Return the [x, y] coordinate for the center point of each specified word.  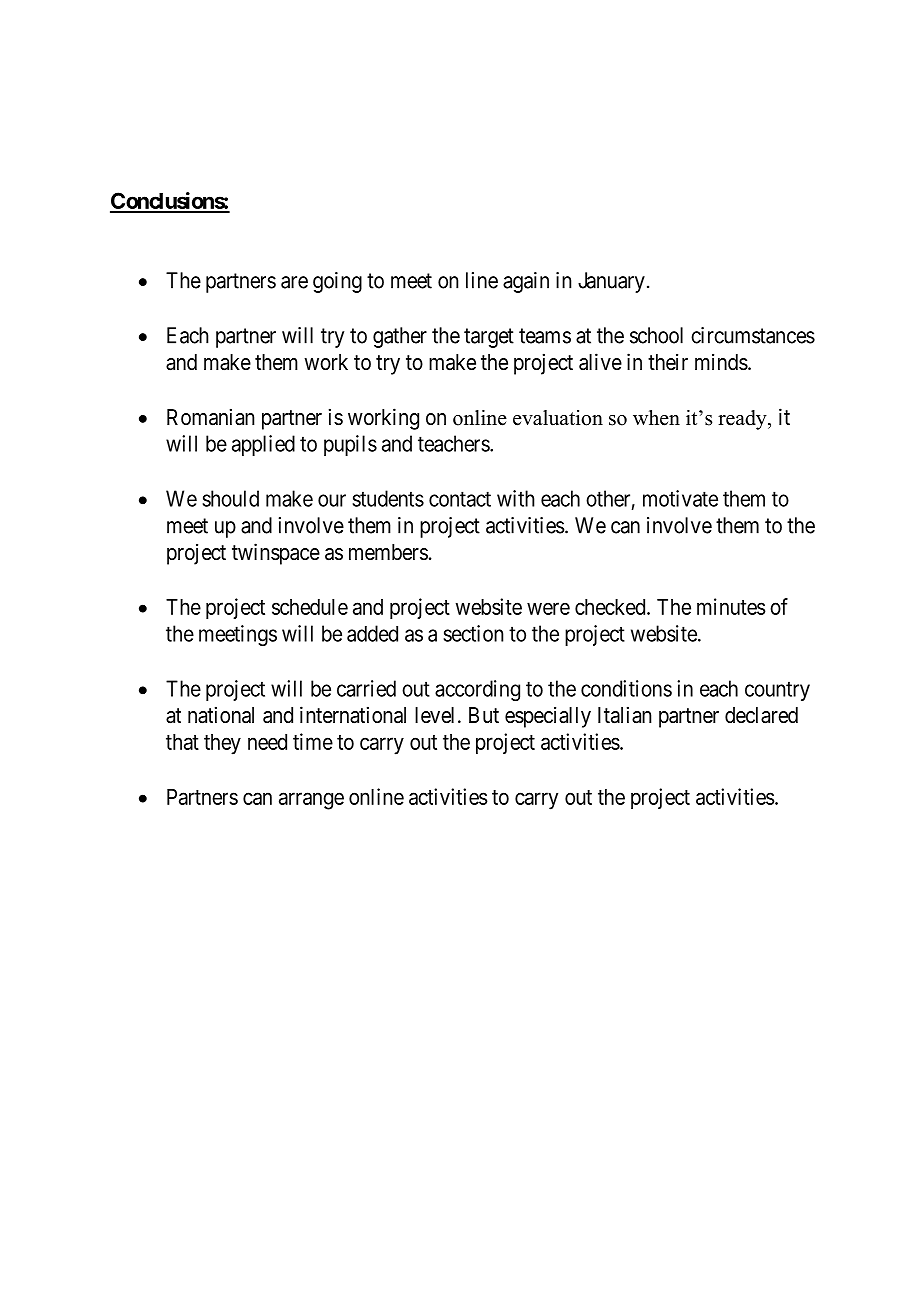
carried [366, 688]
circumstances [753, 335]
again [526, 282]
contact [460, 499]
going [337, 282]
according [477, 690]
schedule [310, 607]
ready [743, 420]
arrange [311, 801]
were [548, 608]
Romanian [210, 417]
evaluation [558, 418]
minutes [731, 606]
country [777, 691]
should [230, 498]
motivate [680, 498]
